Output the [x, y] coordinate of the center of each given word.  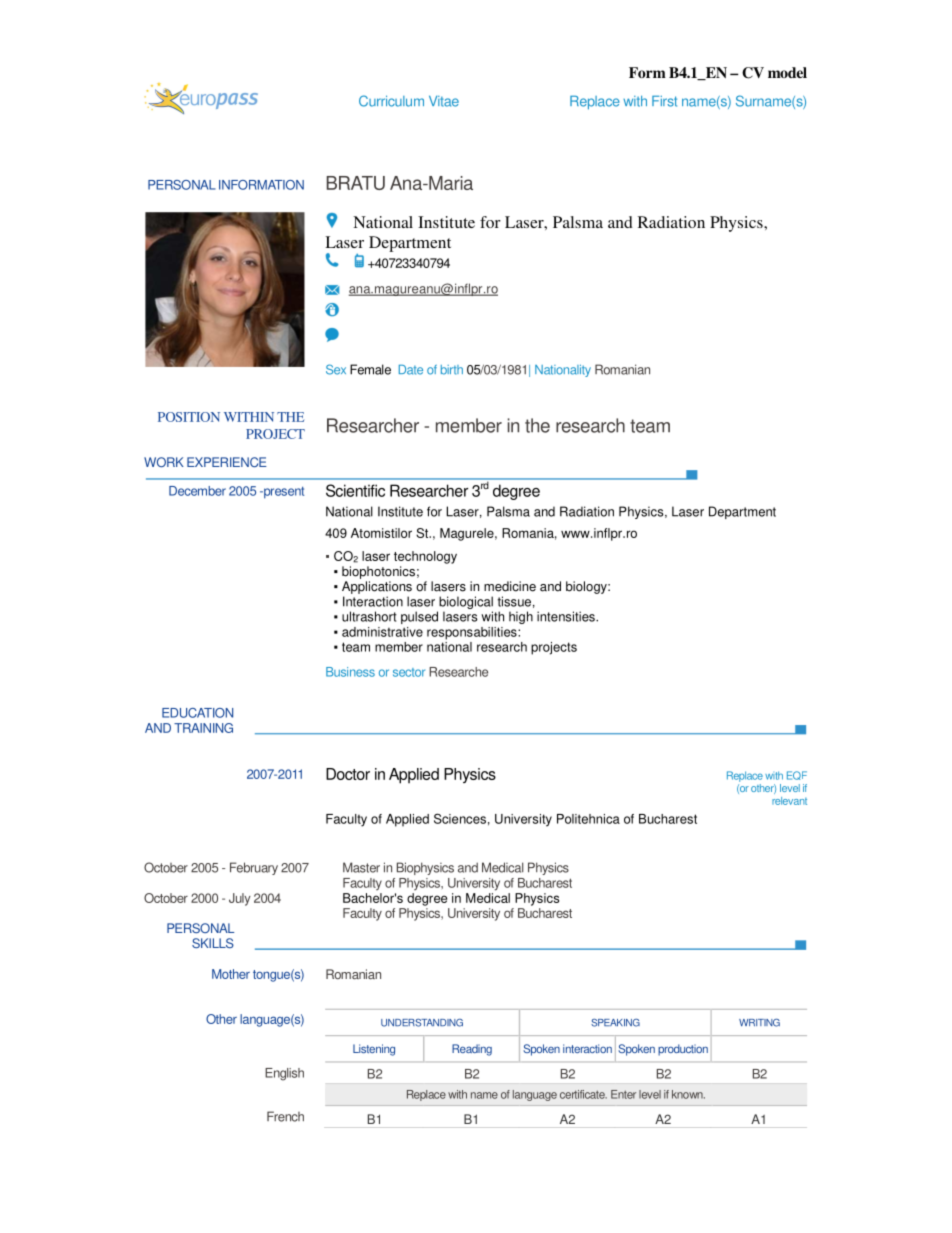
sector [409, 672]
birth [452, 370]
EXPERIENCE [227, 462]
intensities [567, 616]
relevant [789, 801]
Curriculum [391, 101]
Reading [472, 1050]
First [664, 101]
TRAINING [203, 728]
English [284, 1074]
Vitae [444, 101]
